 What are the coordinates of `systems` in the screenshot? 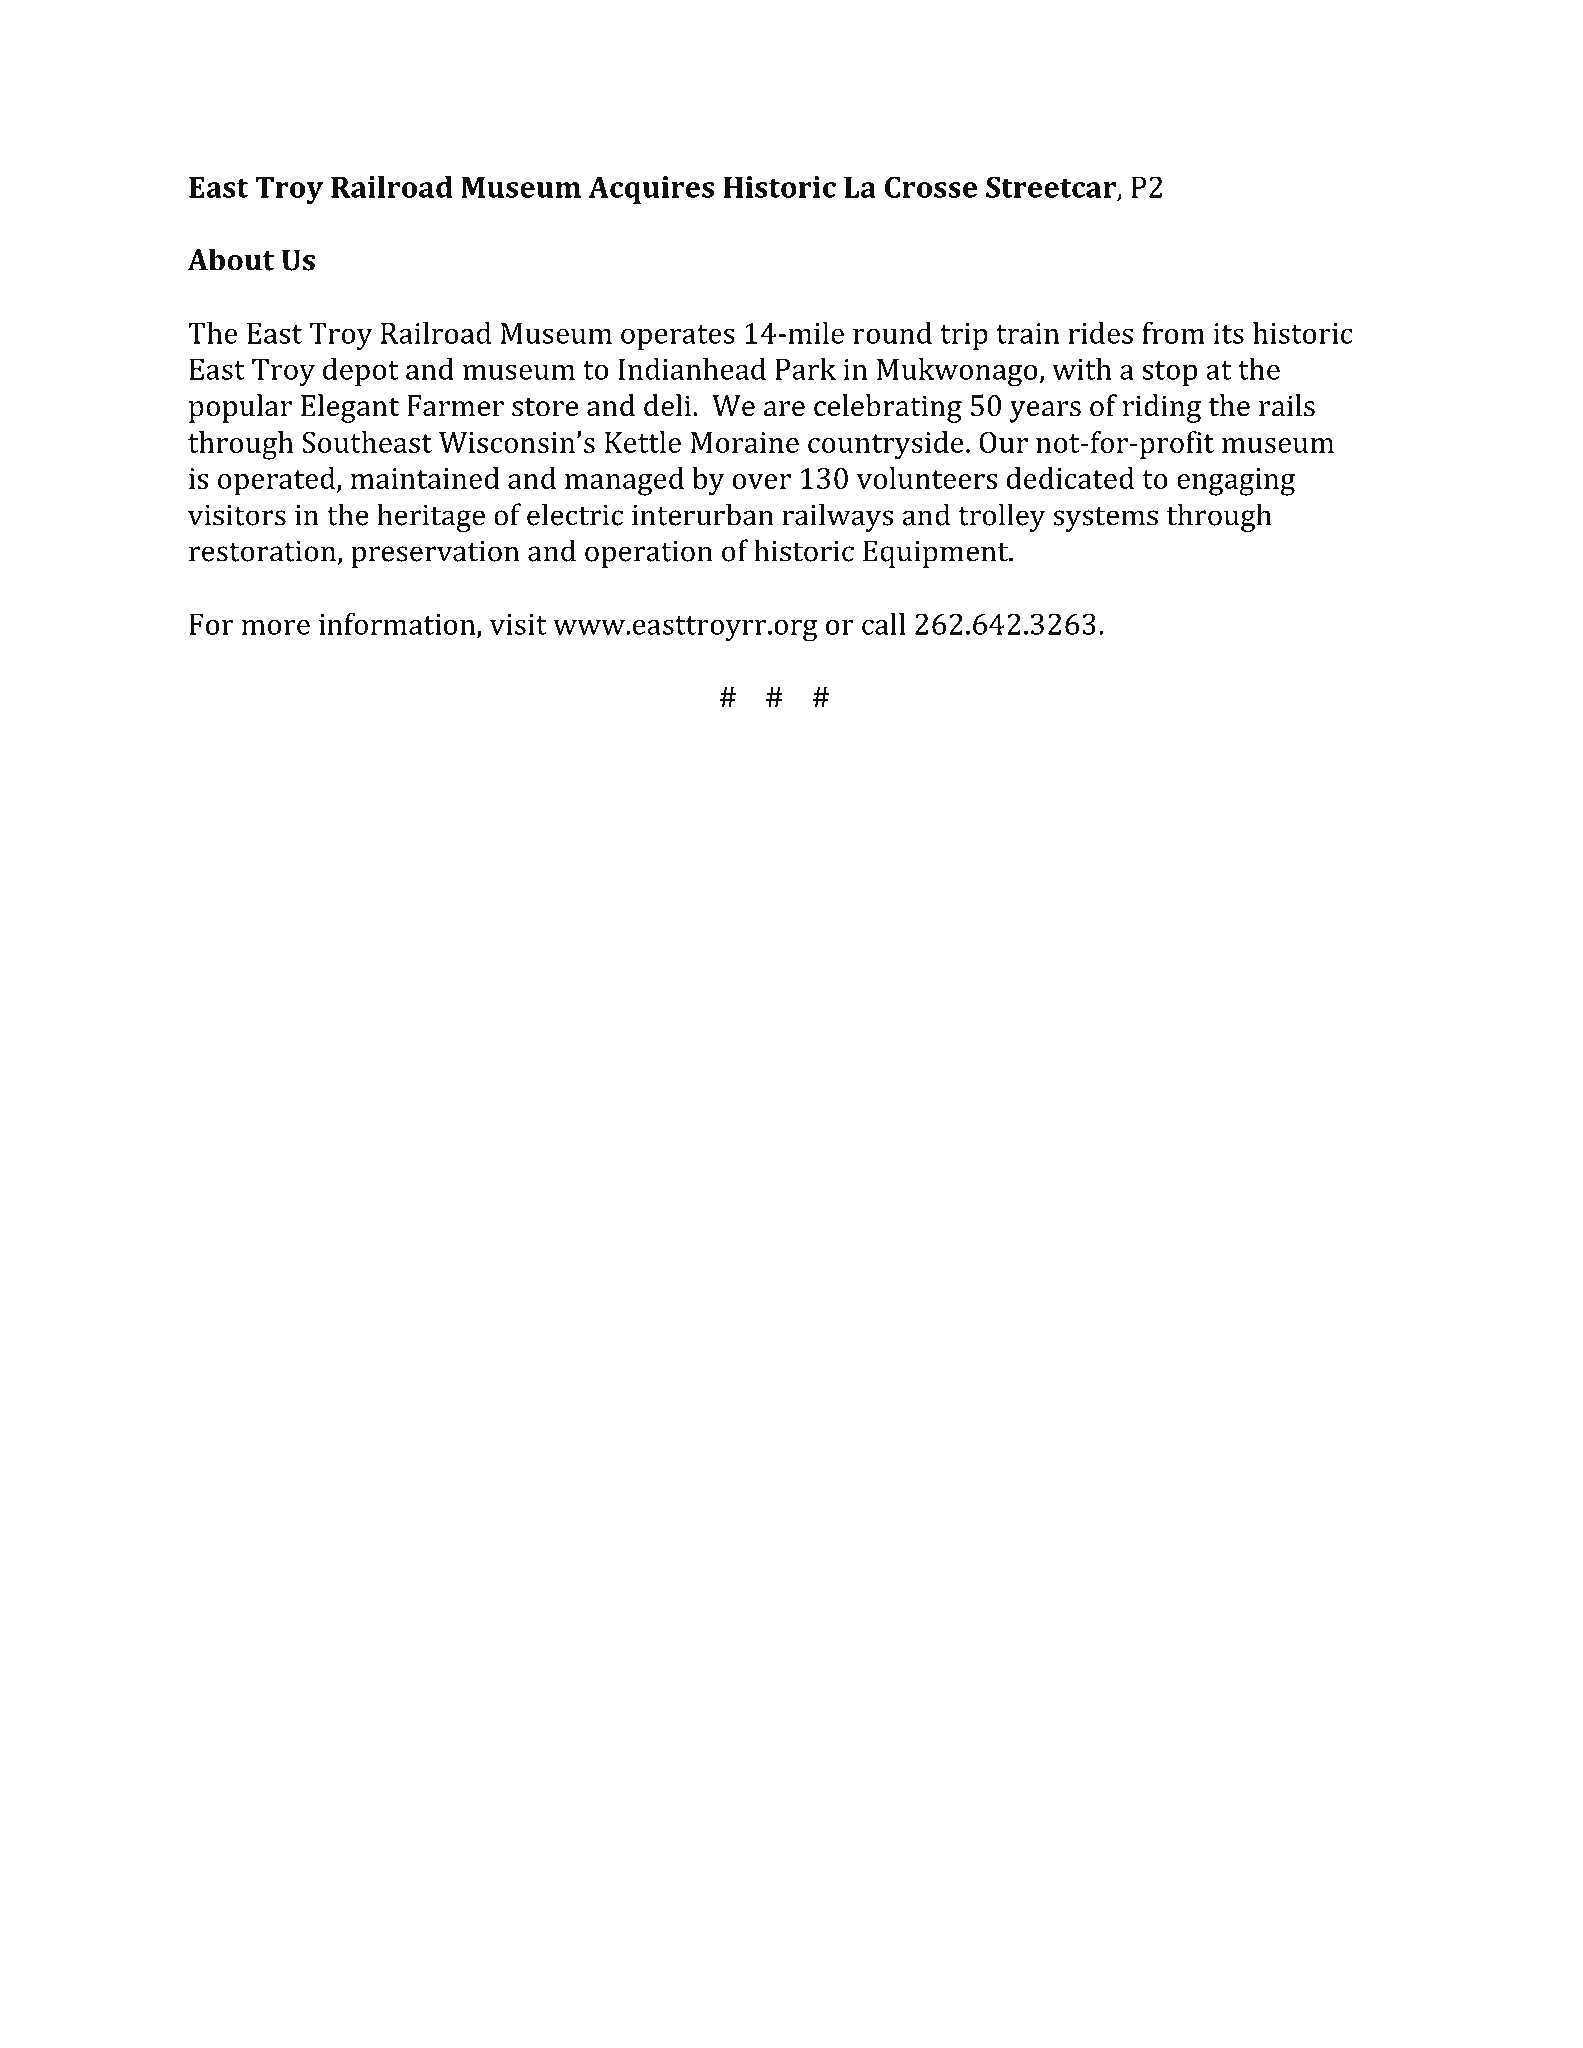 It's located at (1105, 519).
